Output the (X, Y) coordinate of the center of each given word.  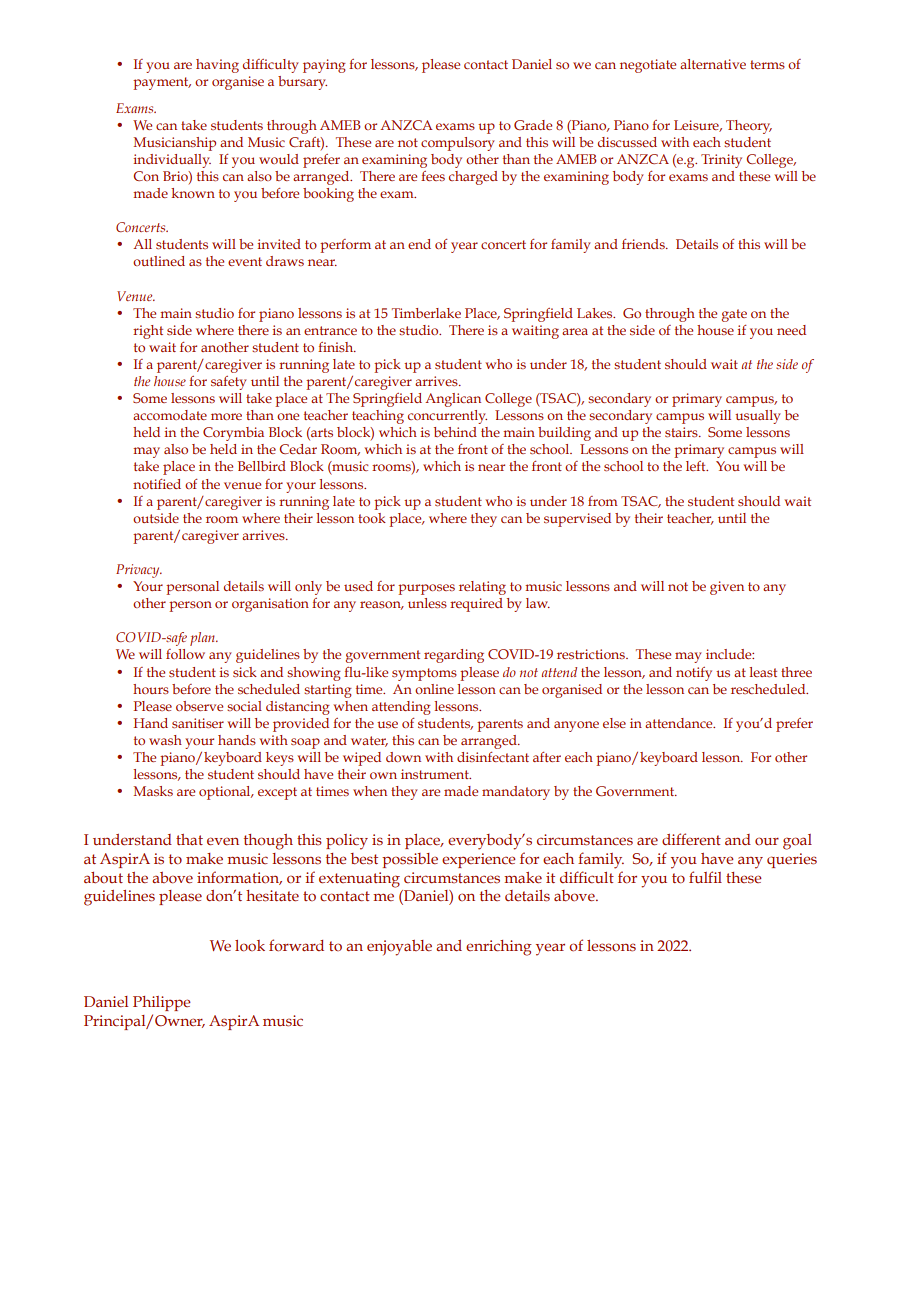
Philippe (162, 1003)
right (148, 332)
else (614, 723)
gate (734, 315)
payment (162, 83)
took (372, 518)
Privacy (139, 571)
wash (165, 740)
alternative (713, 64)
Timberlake (426, 313)
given (727, 588)
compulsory (458, 144)
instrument (436, 774)
